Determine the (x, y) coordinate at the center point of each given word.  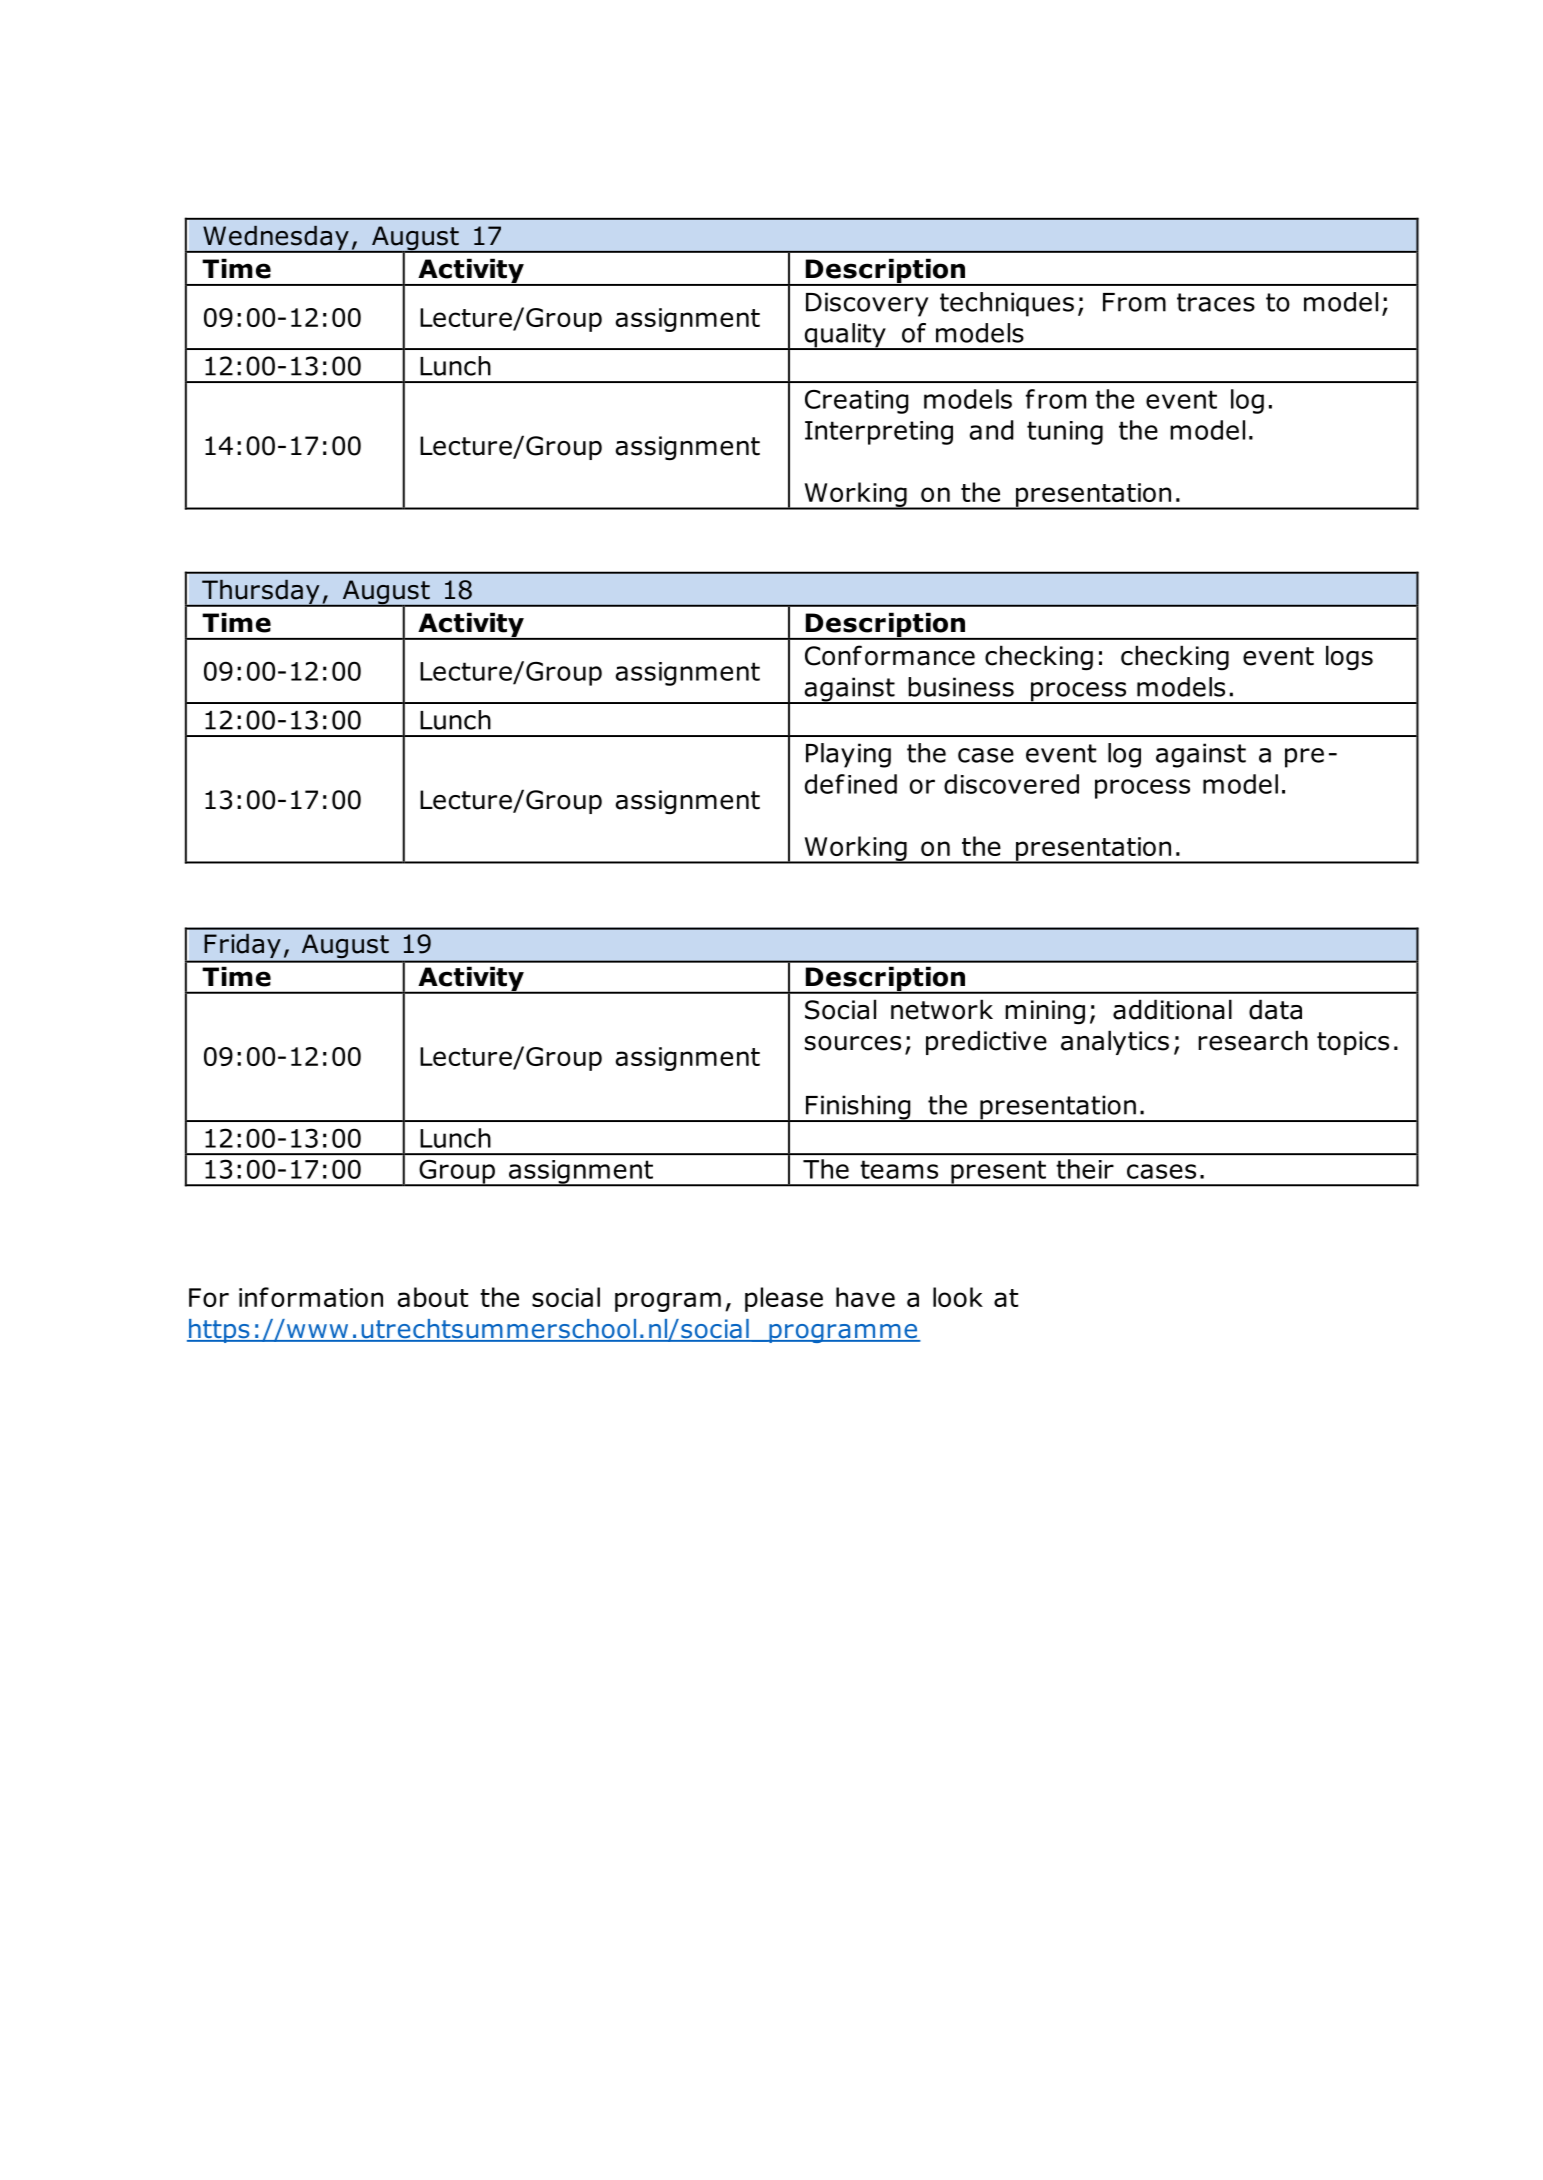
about (433, 1297)
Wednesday (276, 239)
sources (853, 1043)
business (961, 687)
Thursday (261, 593)
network (942, 1009)
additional (1172, 1009)
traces (1216, 302)
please (784, 1299)
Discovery (867, 304)
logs (1349, 657)
